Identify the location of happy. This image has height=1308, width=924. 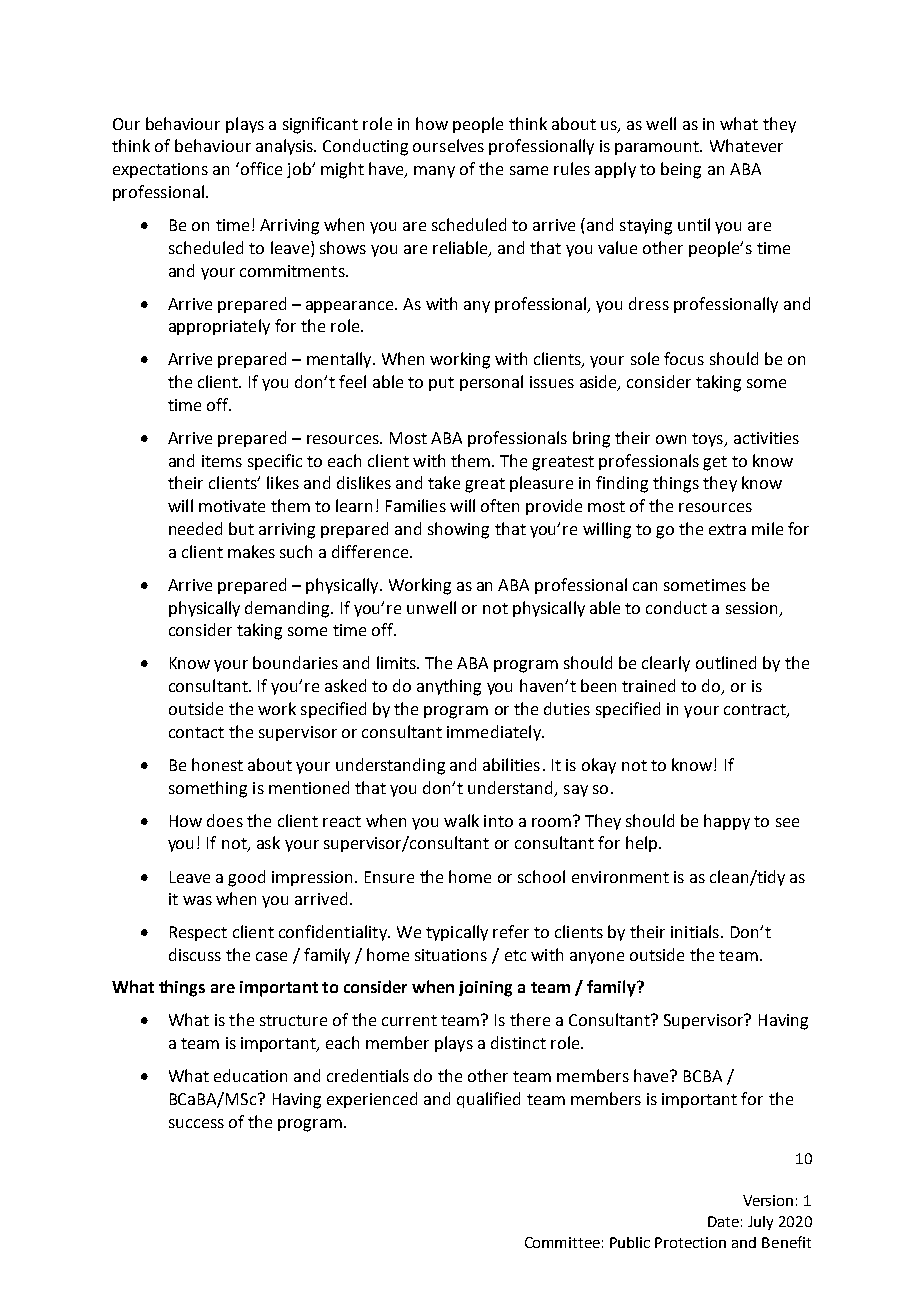
(727, 822).
